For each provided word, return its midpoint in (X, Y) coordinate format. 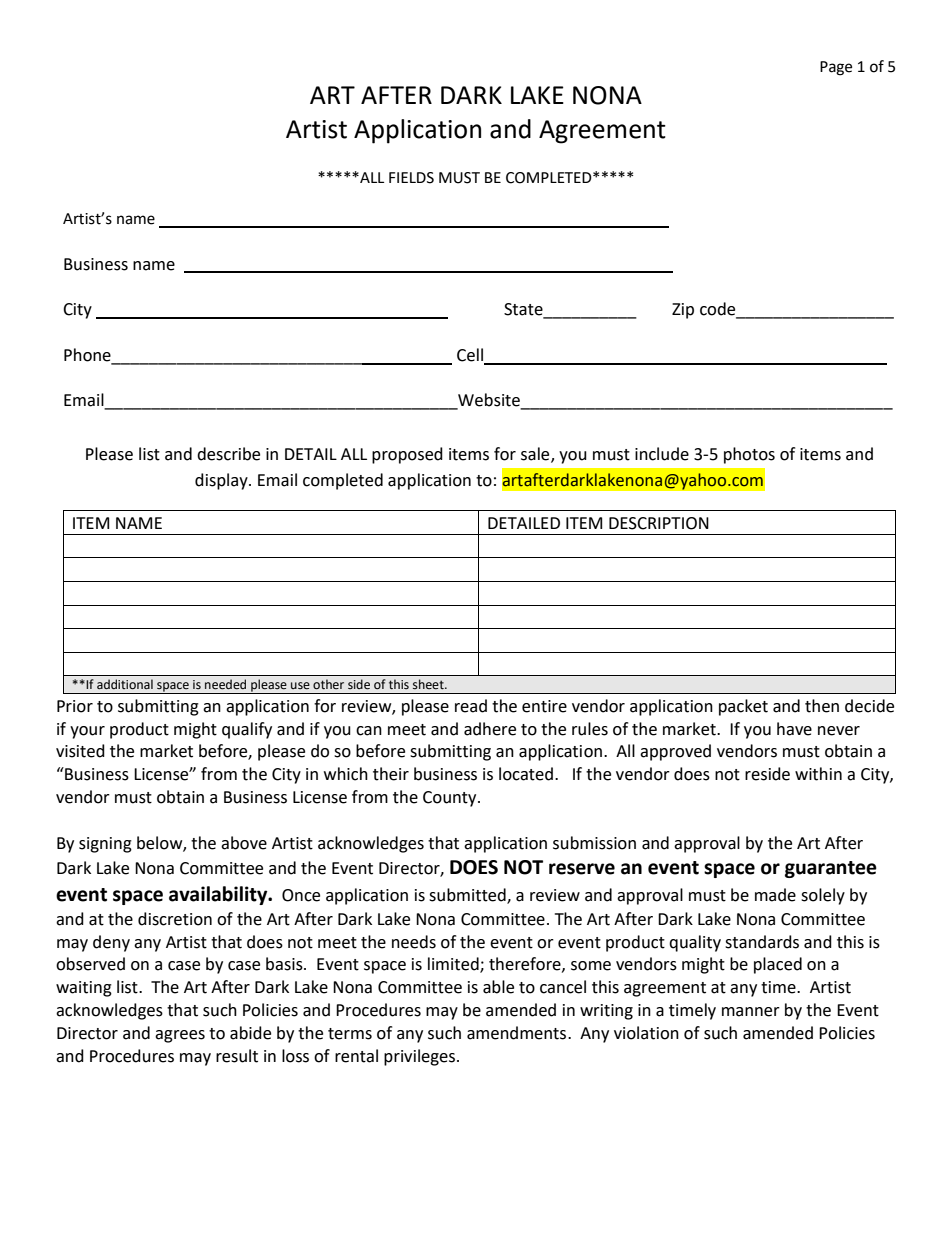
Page (836, 68)
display (222, 481)
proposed (407, 455)
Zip (683, 311)
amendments (518, 1033)
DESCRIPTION (659, 523)
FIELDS (411, 178)
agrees (180, 1036)
